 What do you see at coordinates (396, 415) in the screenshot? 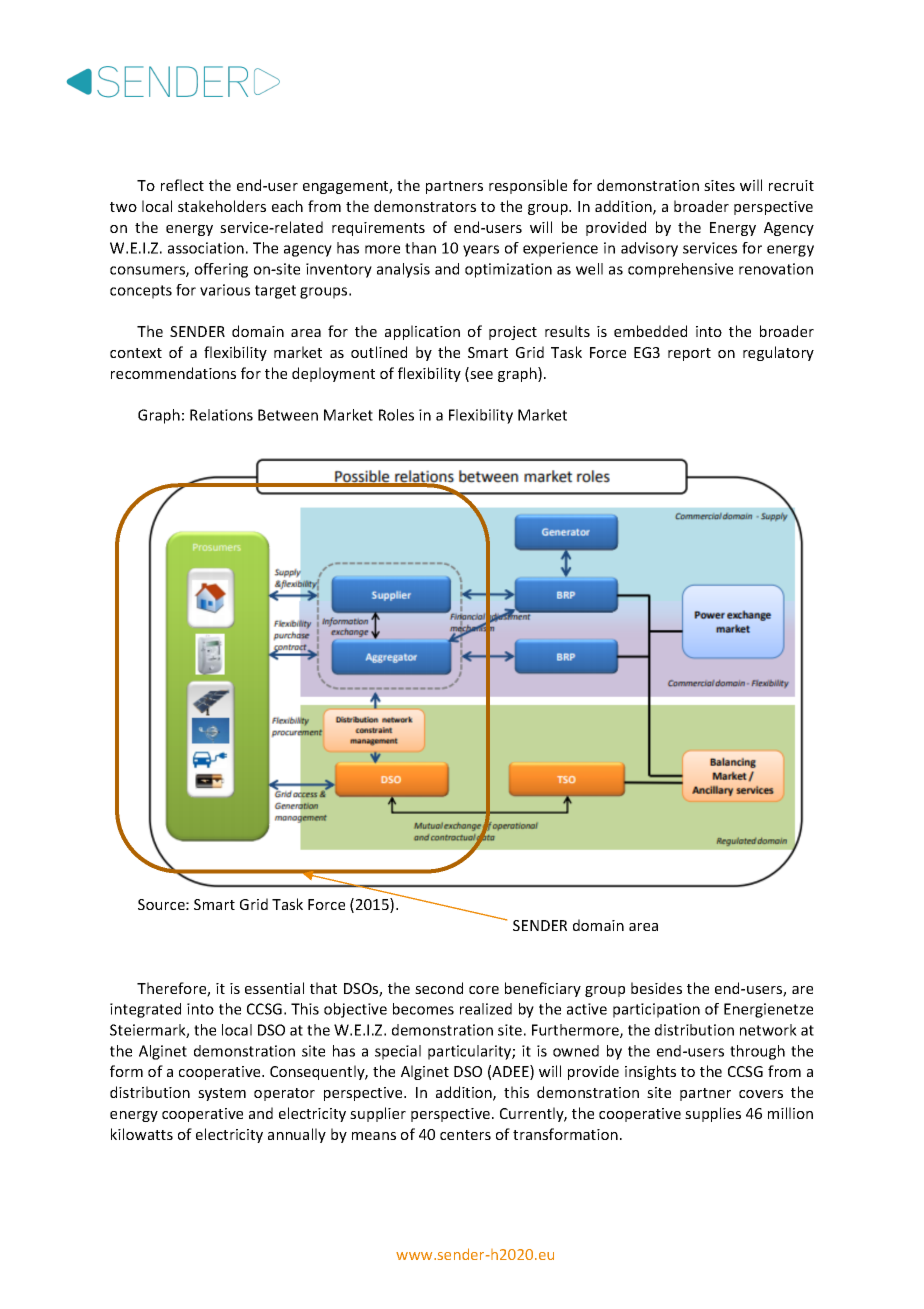
I see `Roles` at bounding box center [396, 415].
